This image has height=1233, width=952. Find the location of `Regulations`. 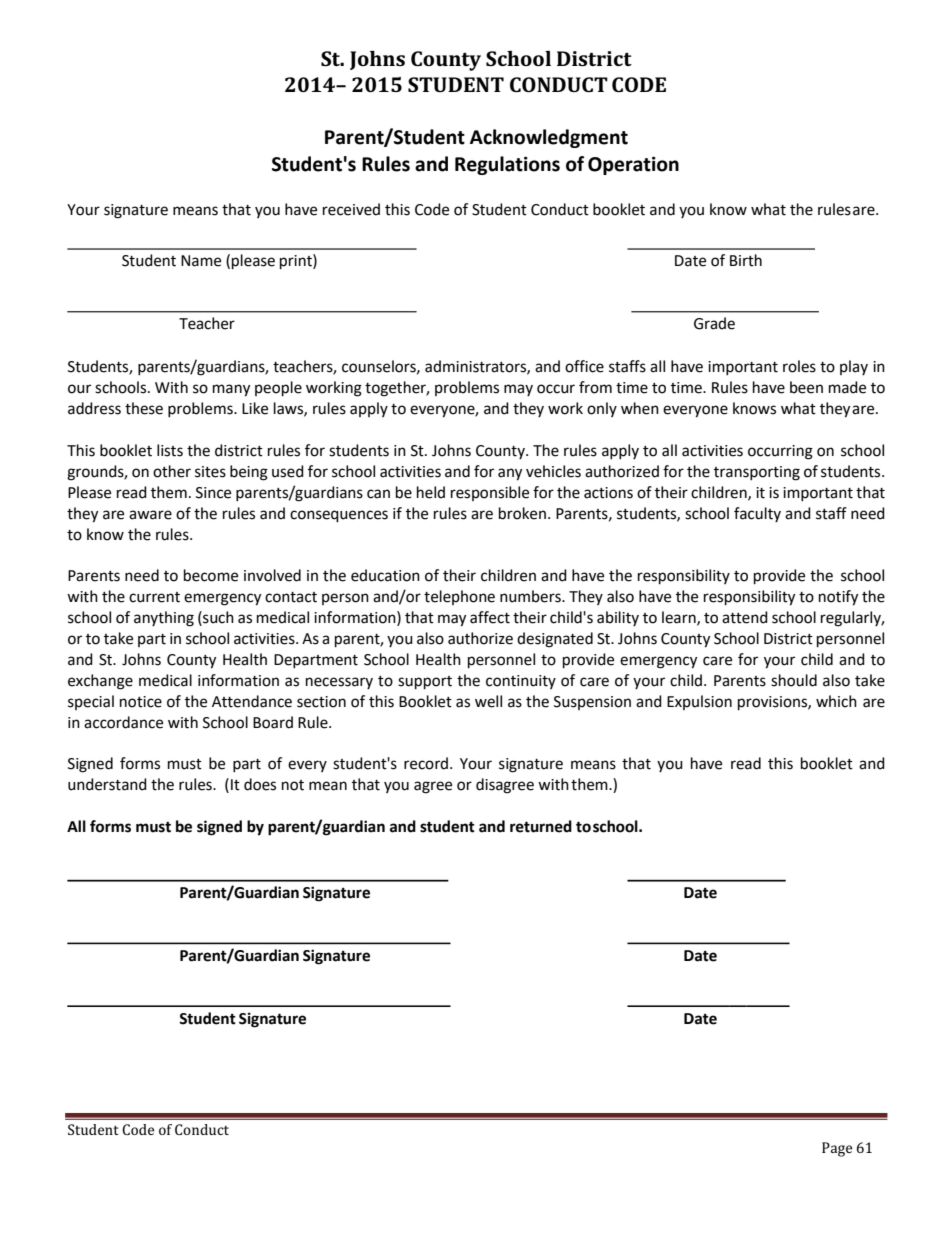

Regulations is located at coordinates (507, 165).
